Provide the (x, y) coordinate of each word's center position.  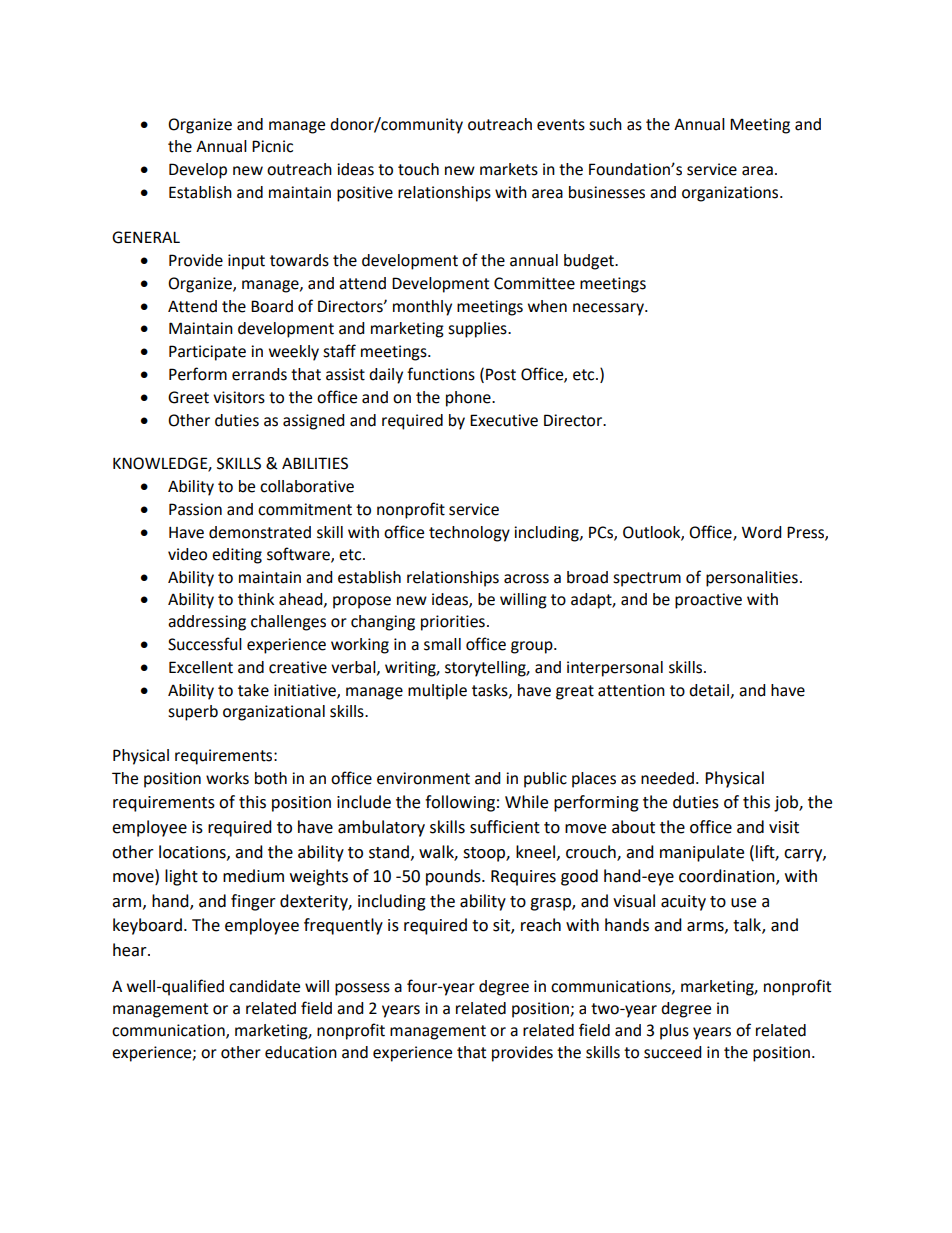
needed (667, 778)
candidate (264, 986)
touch (418, 169)
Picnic (272, 146)
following (460, 803)
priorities (453, 623)
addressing (207, 623)
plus (674, 1032)
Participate (207, 353)
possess (362, 989)
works (227, 778)
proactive (708, 601)
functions (441, 374)
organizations (731, 194)
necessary (609, 309)
